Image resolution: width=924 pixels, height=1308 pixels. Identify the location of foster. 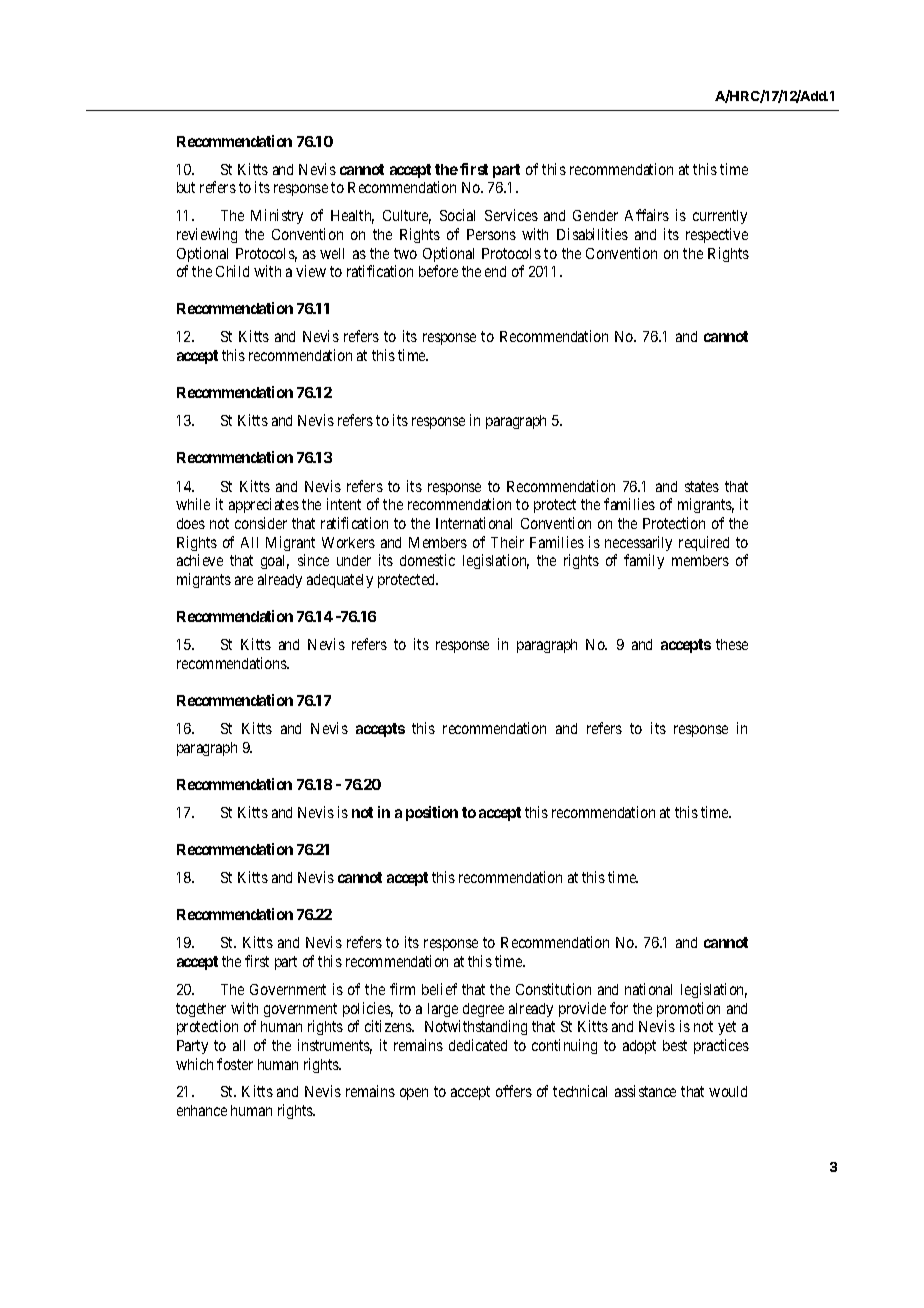
(235, 1064).
